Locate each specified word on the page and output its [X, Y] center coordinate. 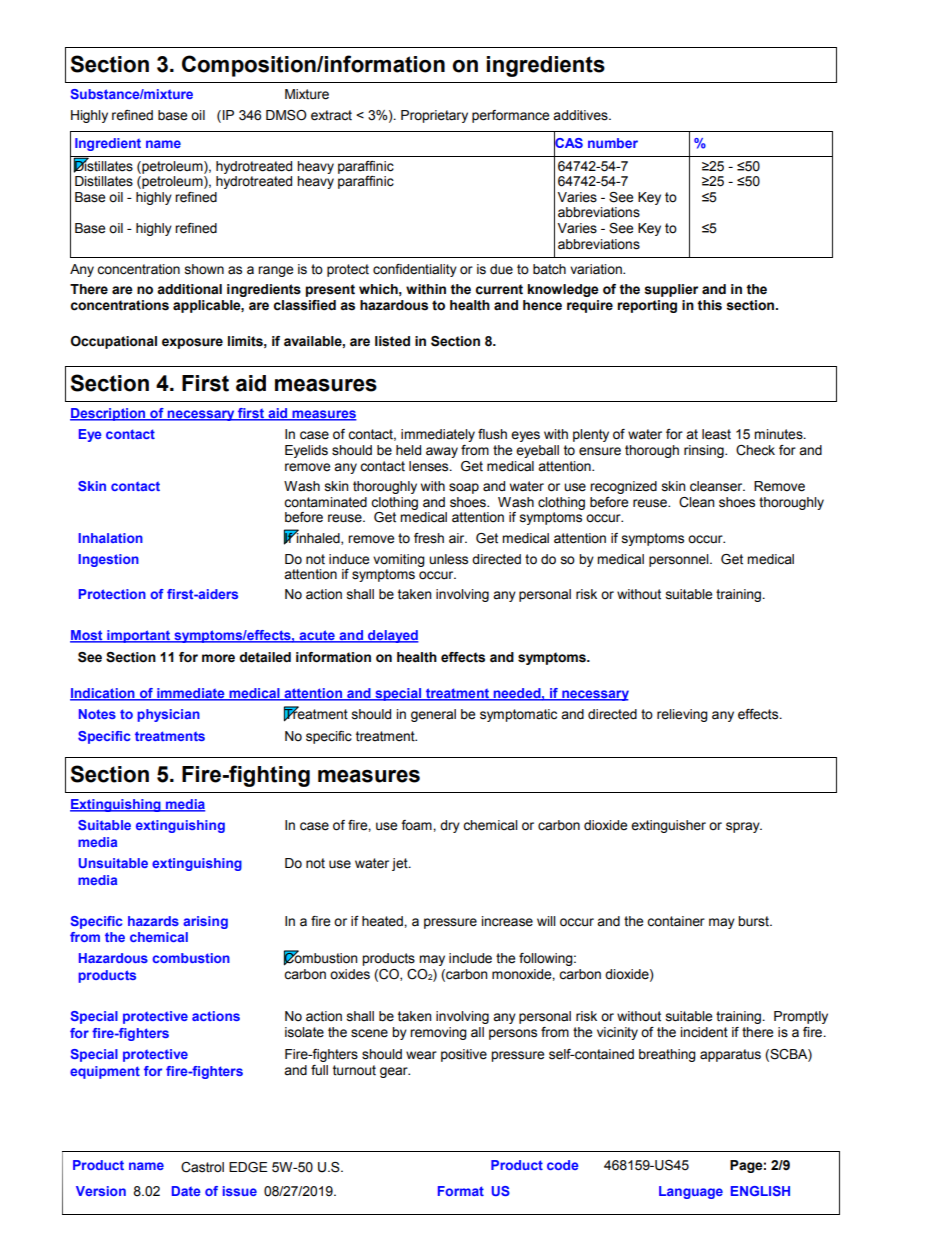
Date [186, 1191]
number [613, 143]
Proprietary [434, 116]
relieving [682, 715]
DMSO [286, 115]
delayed [392, 636]
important [139, 636]
